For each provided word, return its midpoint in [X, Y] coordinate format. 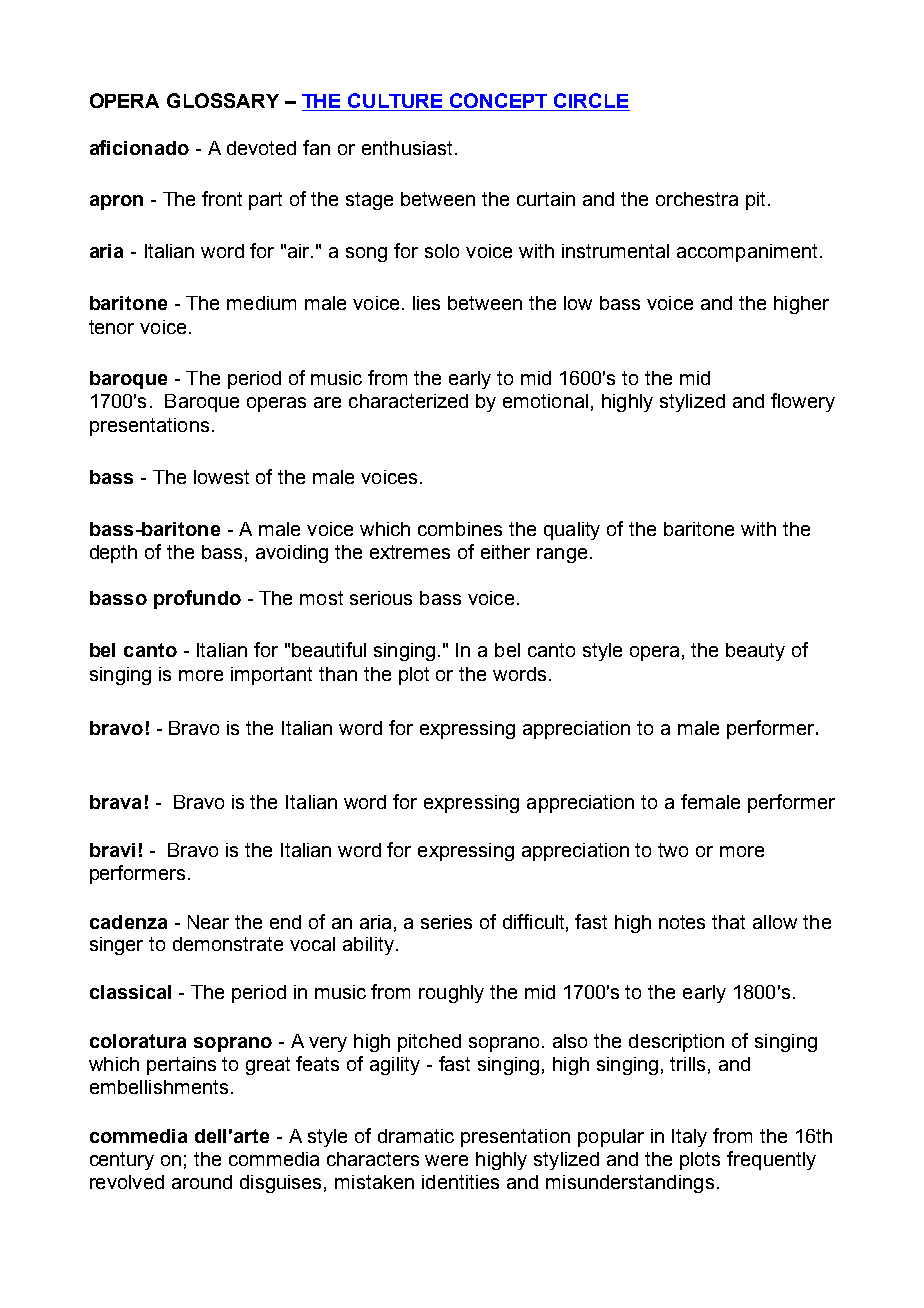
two [673, 850]
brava [115, 802]
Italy [689, 1138]
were [446, 1160]
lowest [221, 477]
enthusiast [409, 148]
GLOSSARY [223, 100]
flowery [803, 402]
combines [460, 529]
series [446, 922]
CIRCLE [591, 102]
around [202, 1182]
